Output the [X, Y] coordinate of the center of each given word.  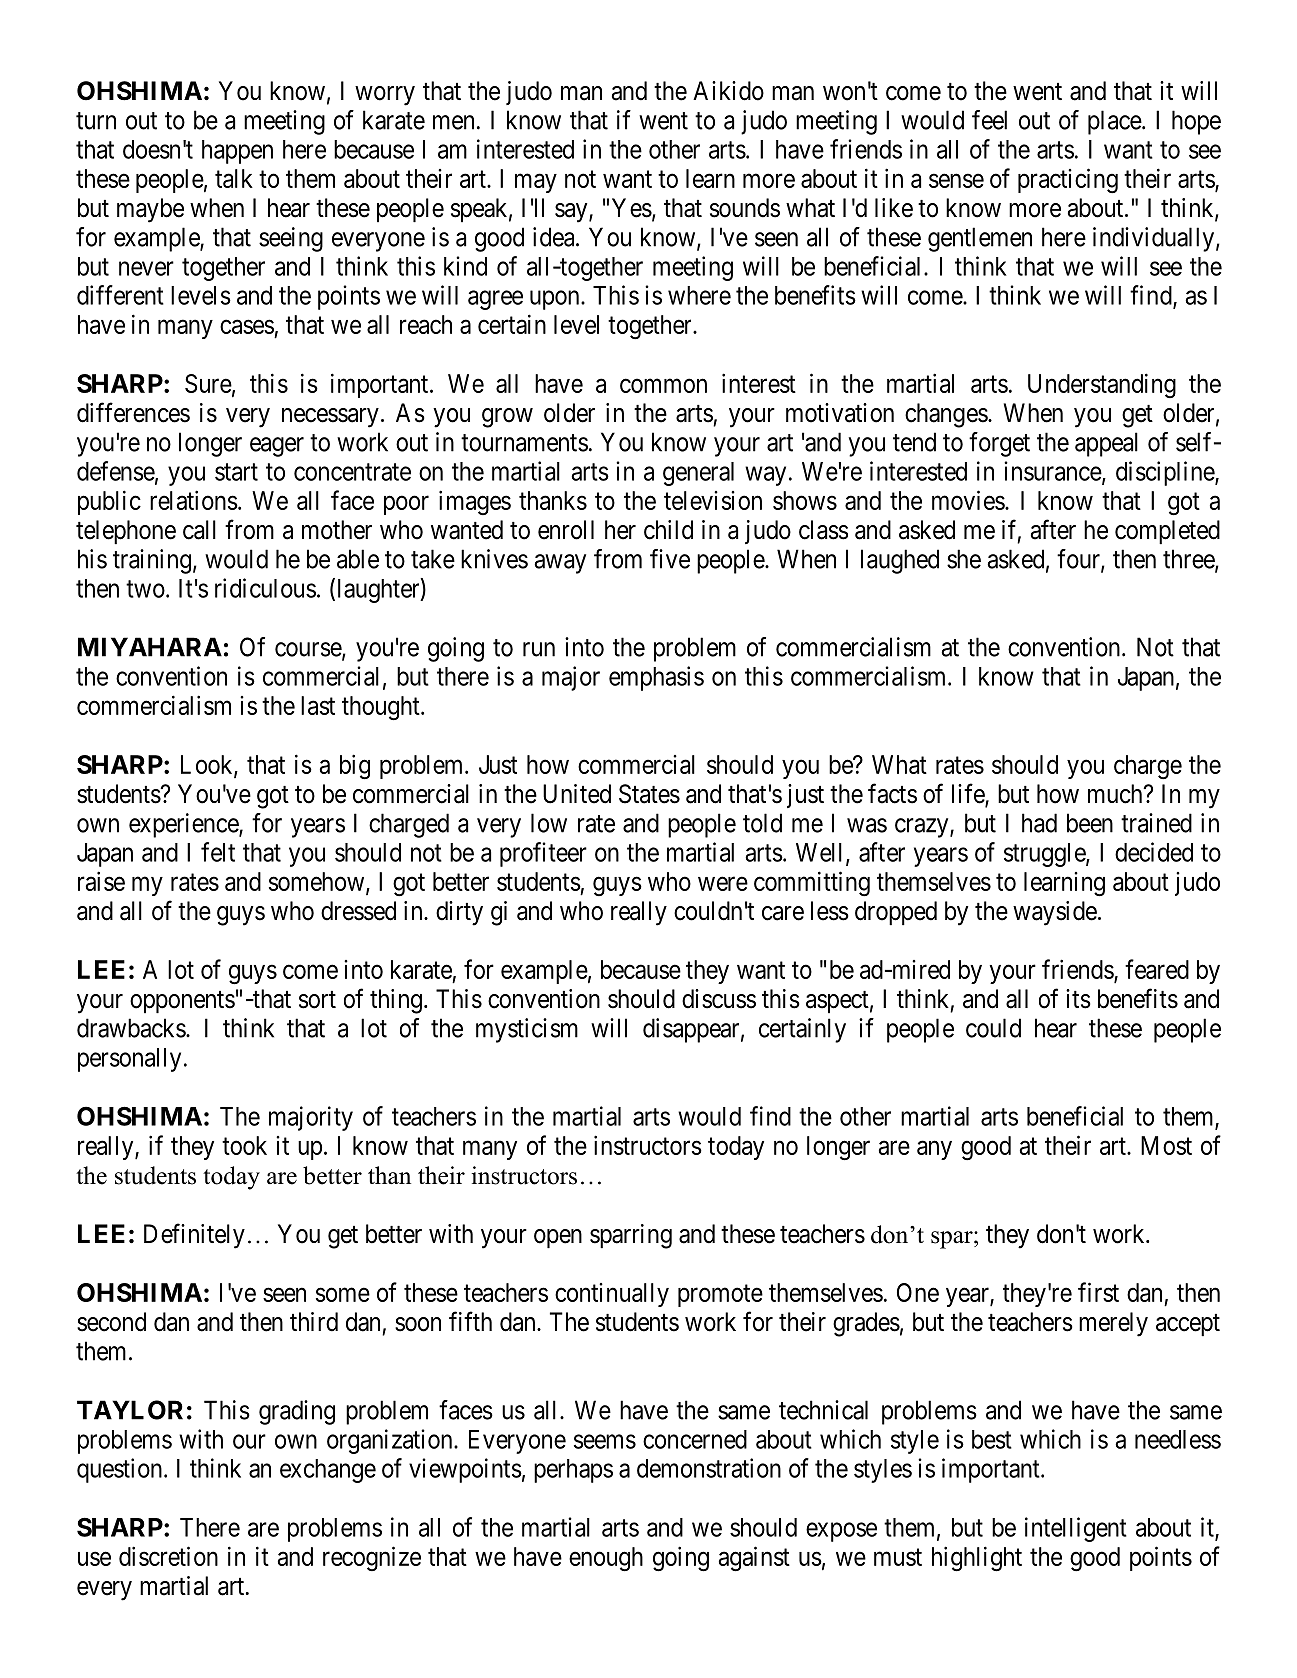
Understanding [1102, 385]
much [1116, 794]
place [1115, 122]
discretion [168, 1556]
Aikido [728, 91]
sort [317, 1000]
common [663, 386]
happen [237, 152]
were [723, 884]
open [558, 1238]
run [539, 649]
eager [277, 447]
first [1098, 1292]
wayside [1055, 913]
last [318, 705]
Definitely [194, 1236]
